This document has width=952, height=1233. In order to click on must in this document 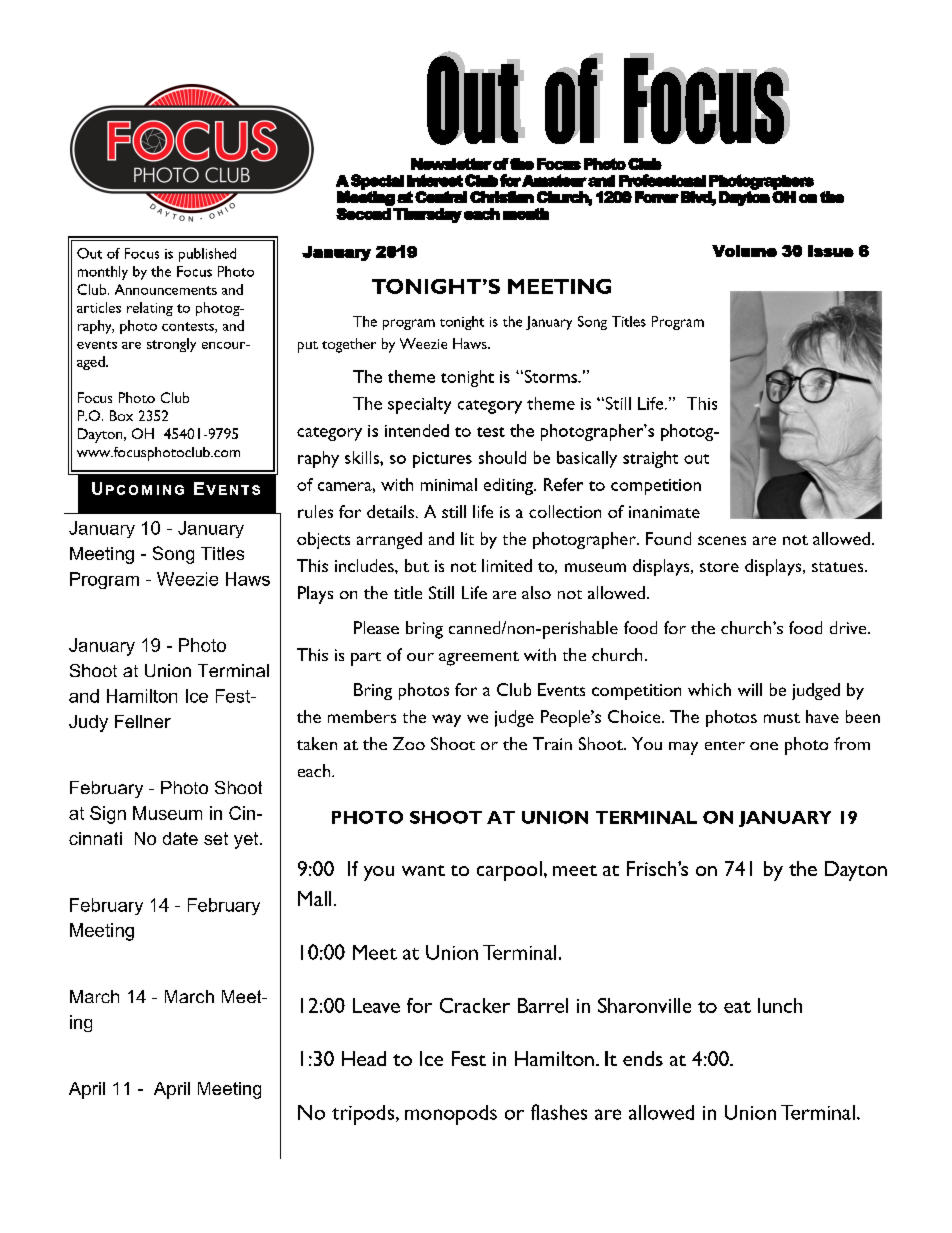, I will do `click(782, 718)`.
